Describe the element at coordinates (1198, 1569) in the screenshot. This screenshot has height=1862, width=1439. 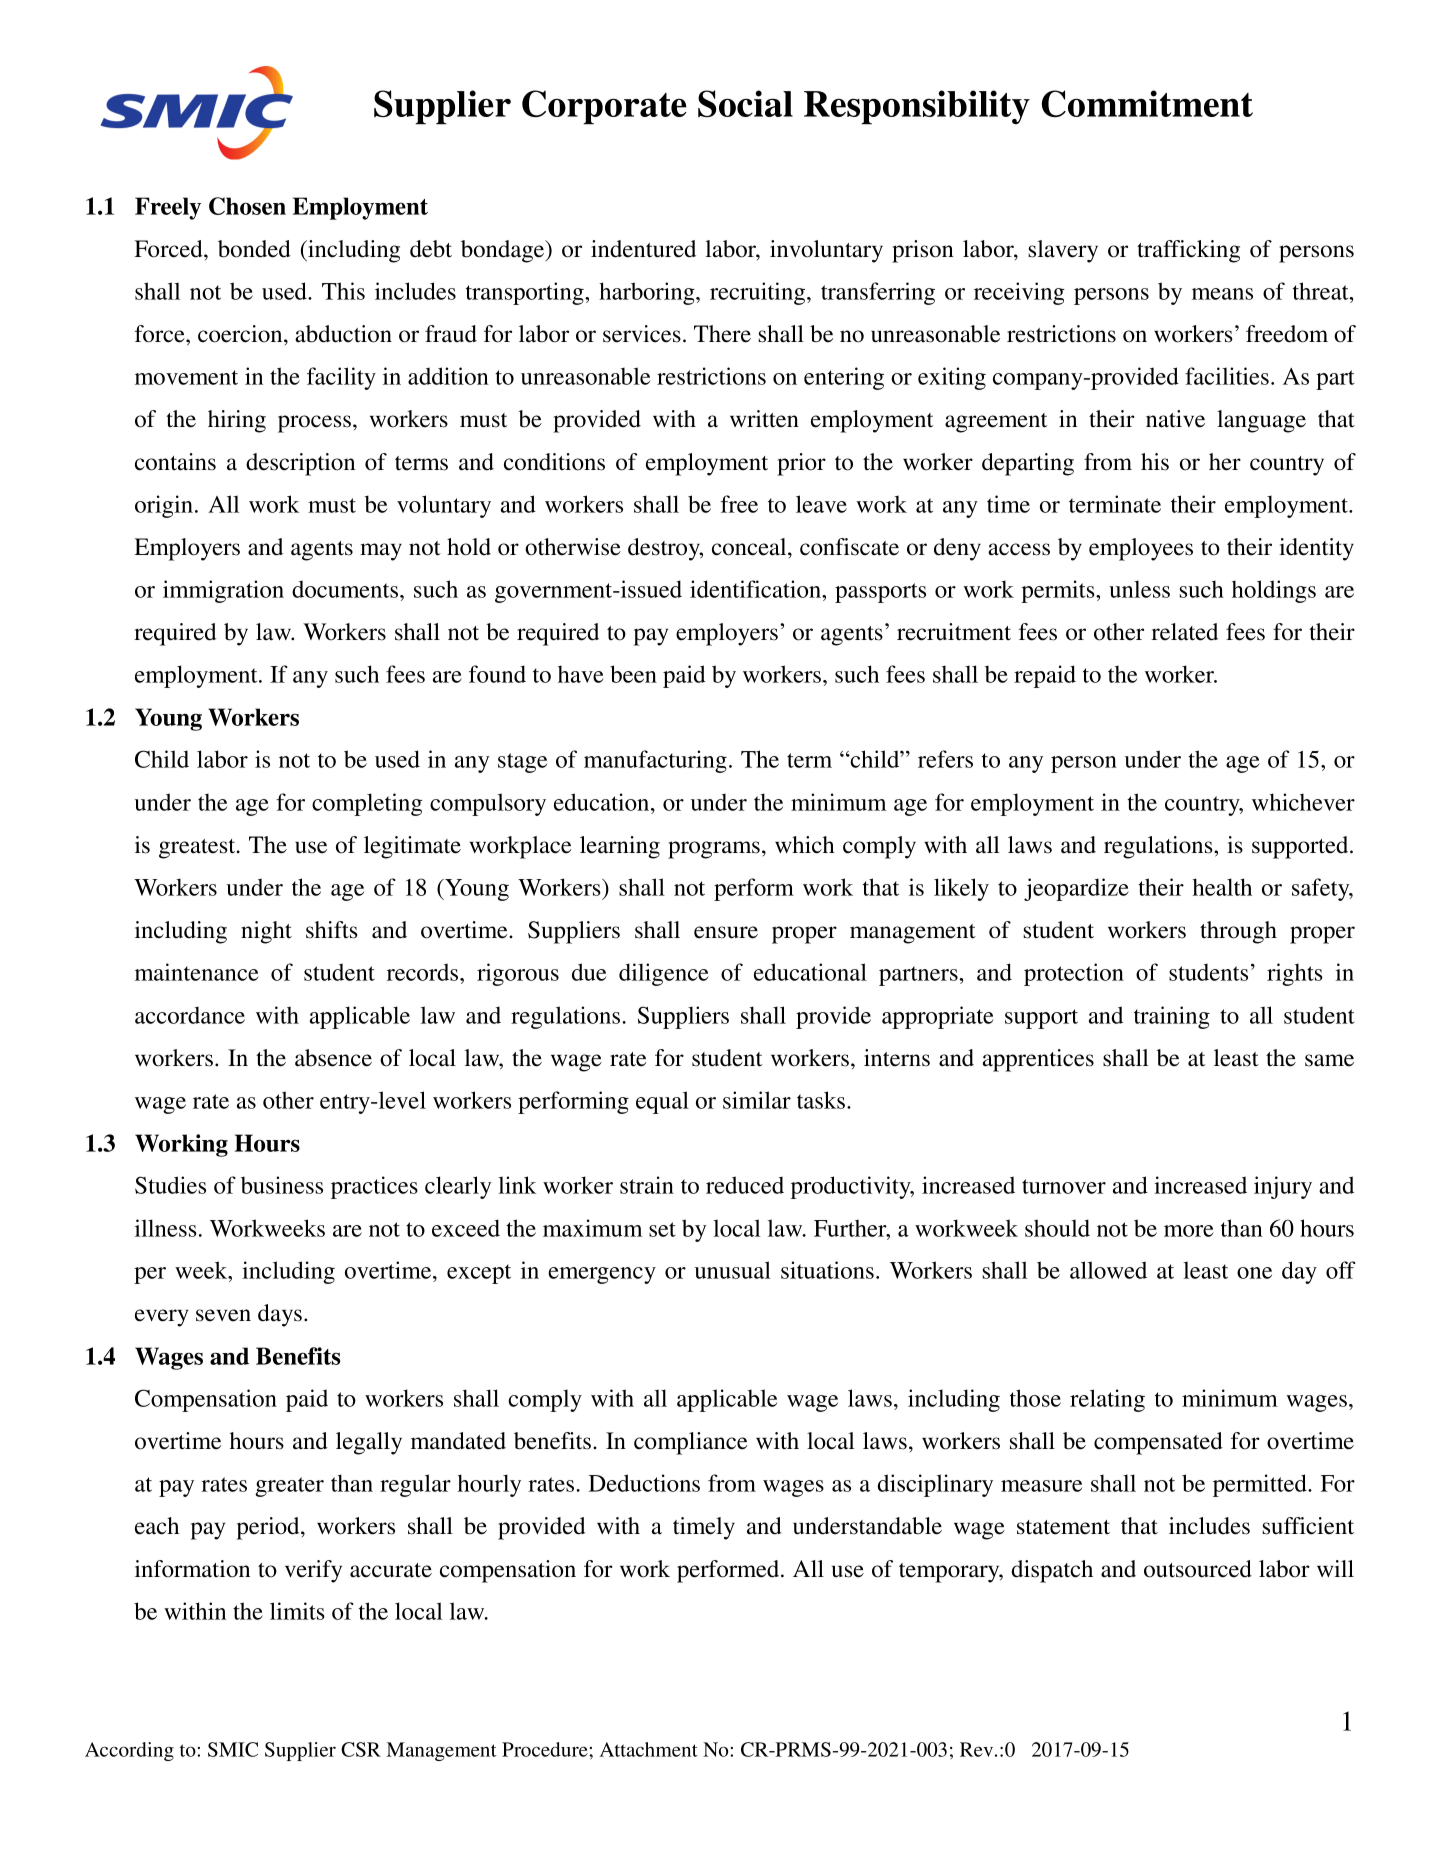
I see `outsourced` at that location.
